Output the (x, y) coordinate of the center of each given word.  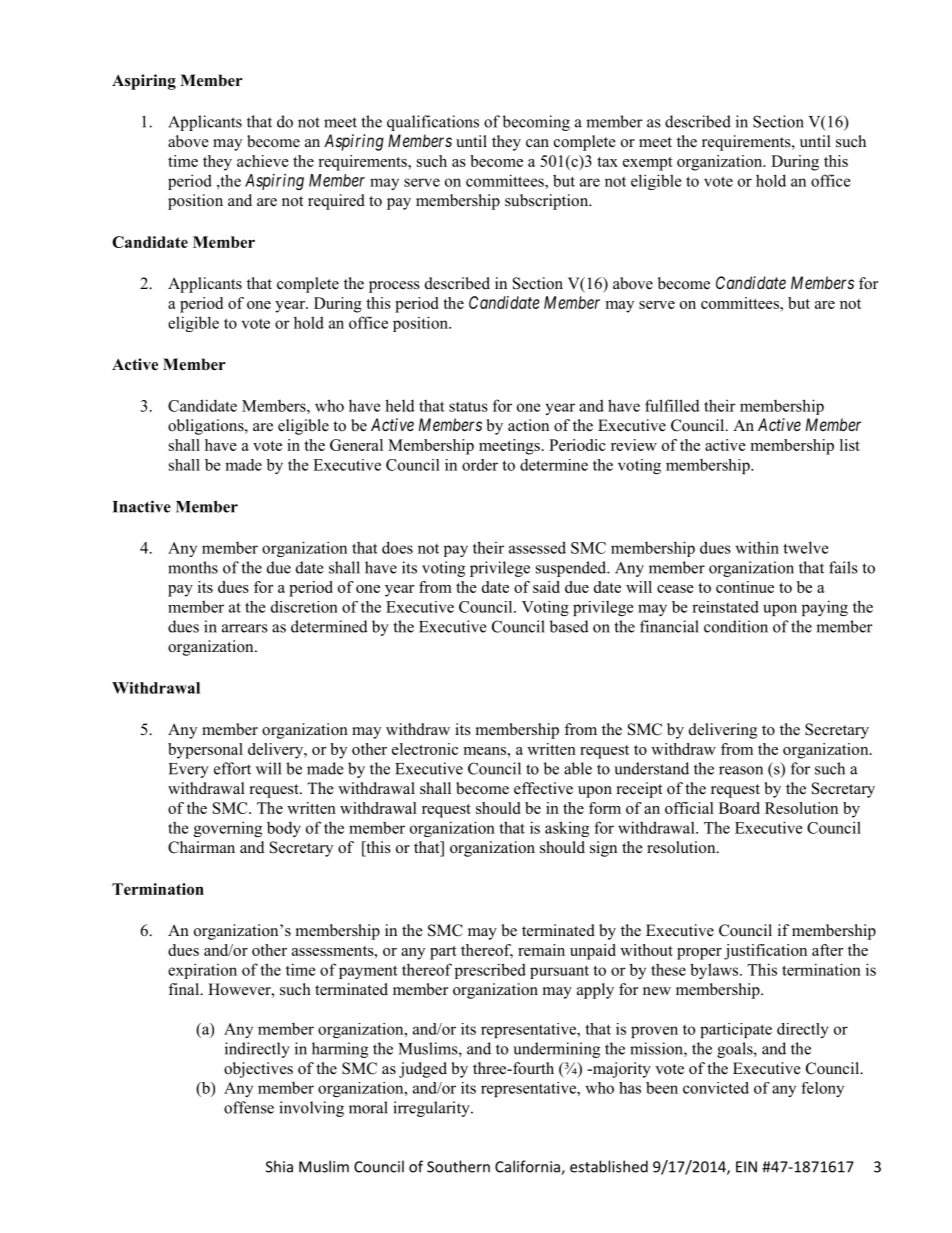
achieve (263, 161)
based (569, 626)
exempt (648, 164)
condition (736, 626)
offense (249, 1107)
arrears (245, 628)
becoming (536, 123)
